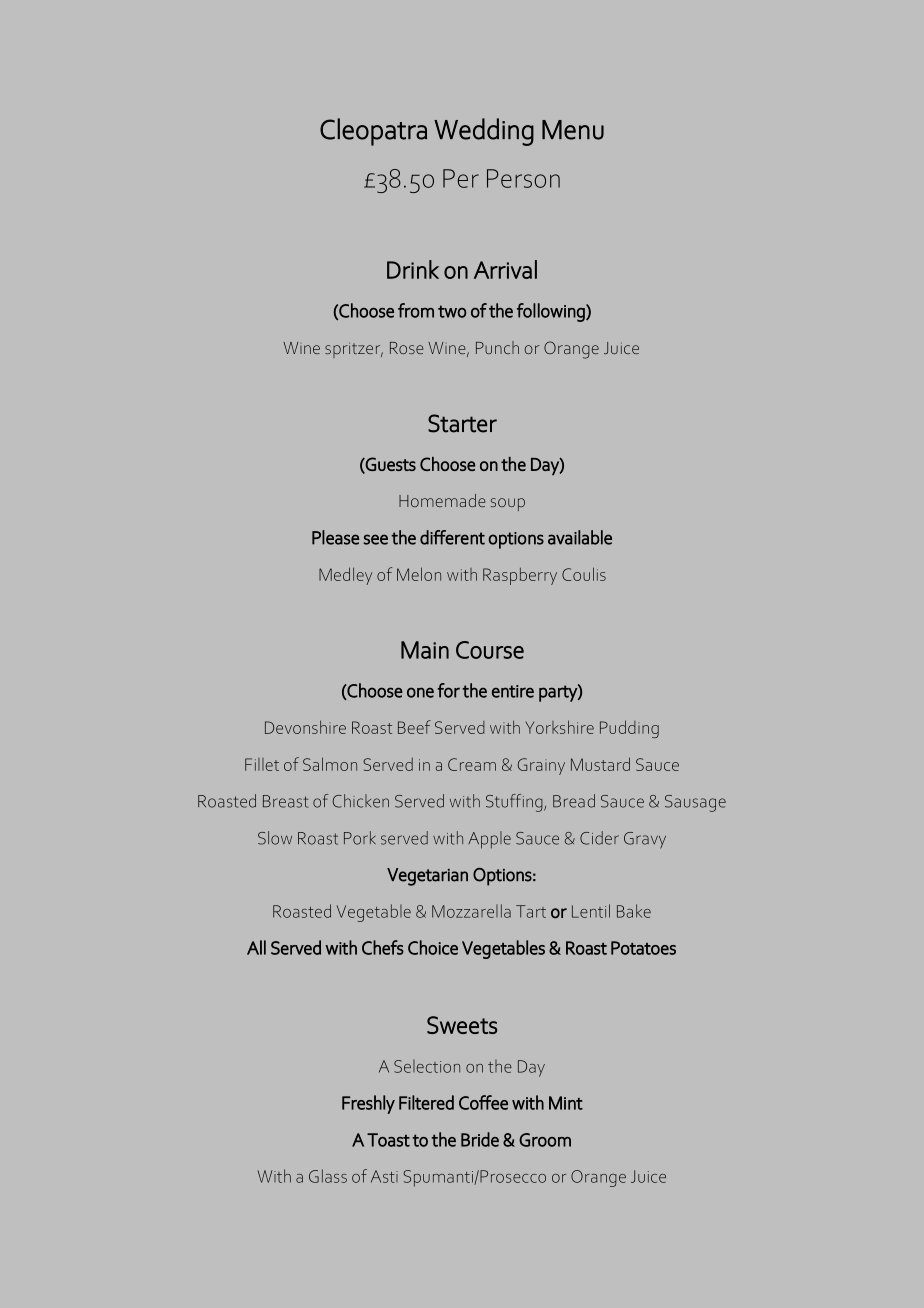 This document has width=924, height=1308. I want to click on Devonshire, so click(305, 727).
